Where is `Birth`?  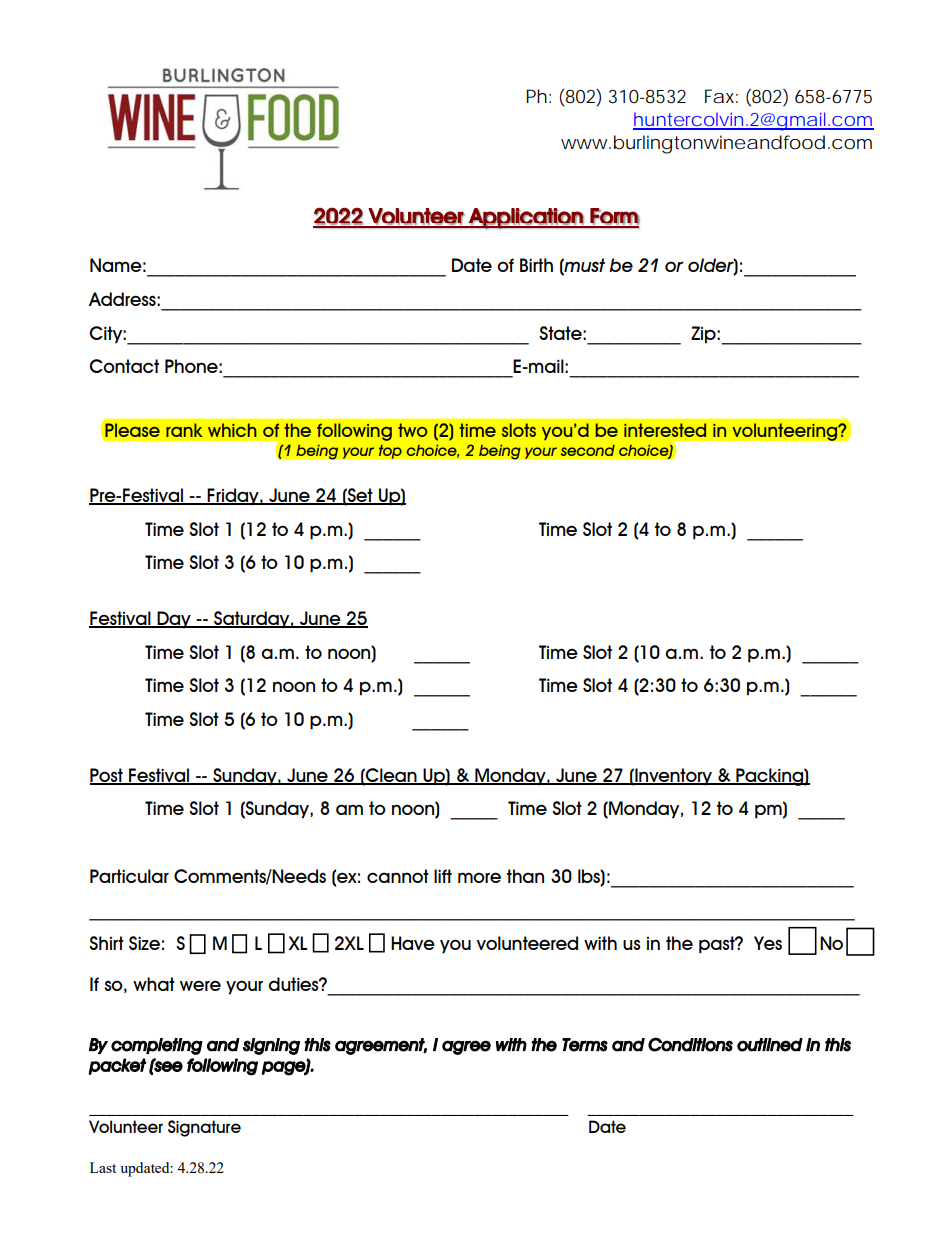
Birth is located at coordinates (536, 265).
